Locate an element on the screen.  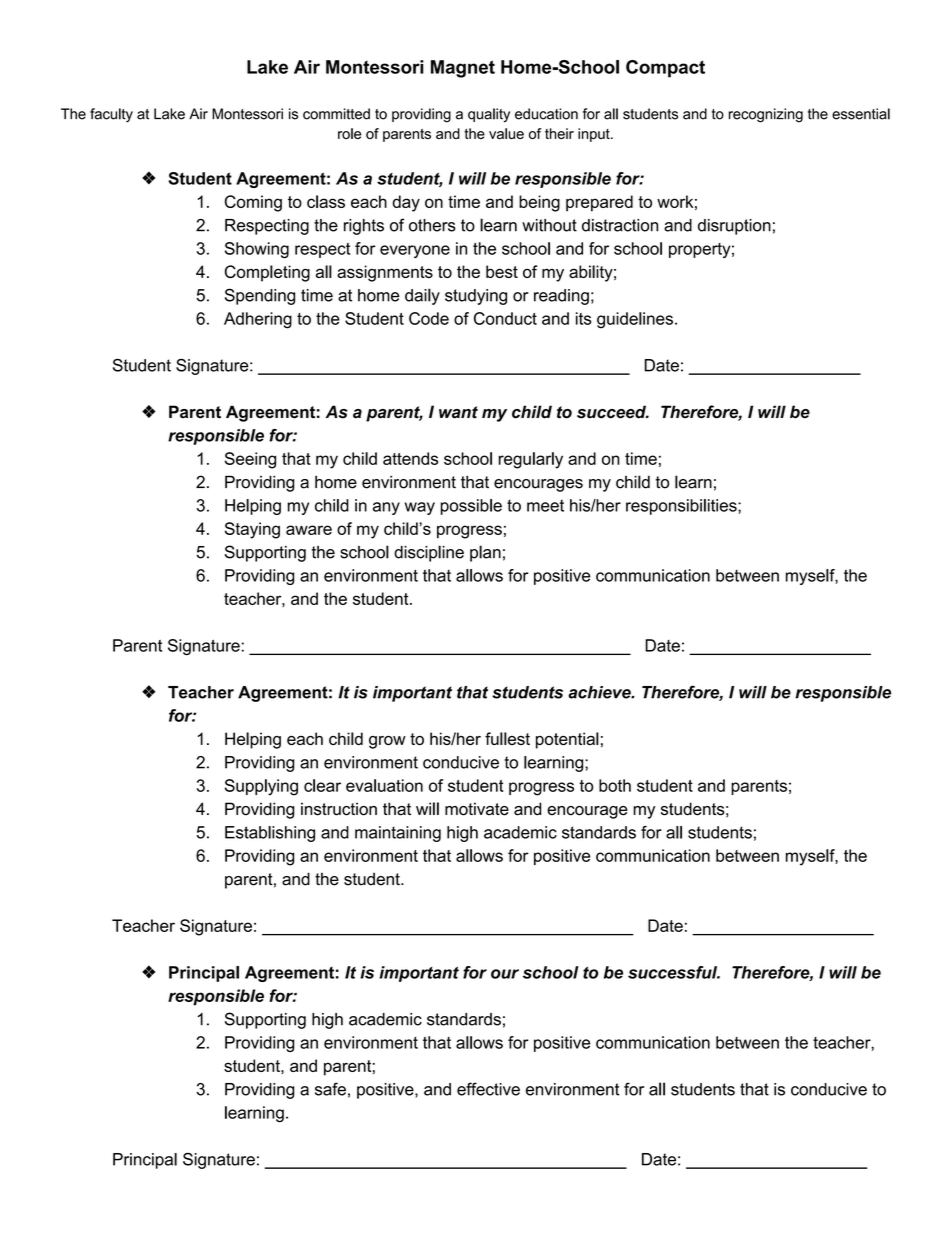
Seeing is located at coordinates (250, 460).
